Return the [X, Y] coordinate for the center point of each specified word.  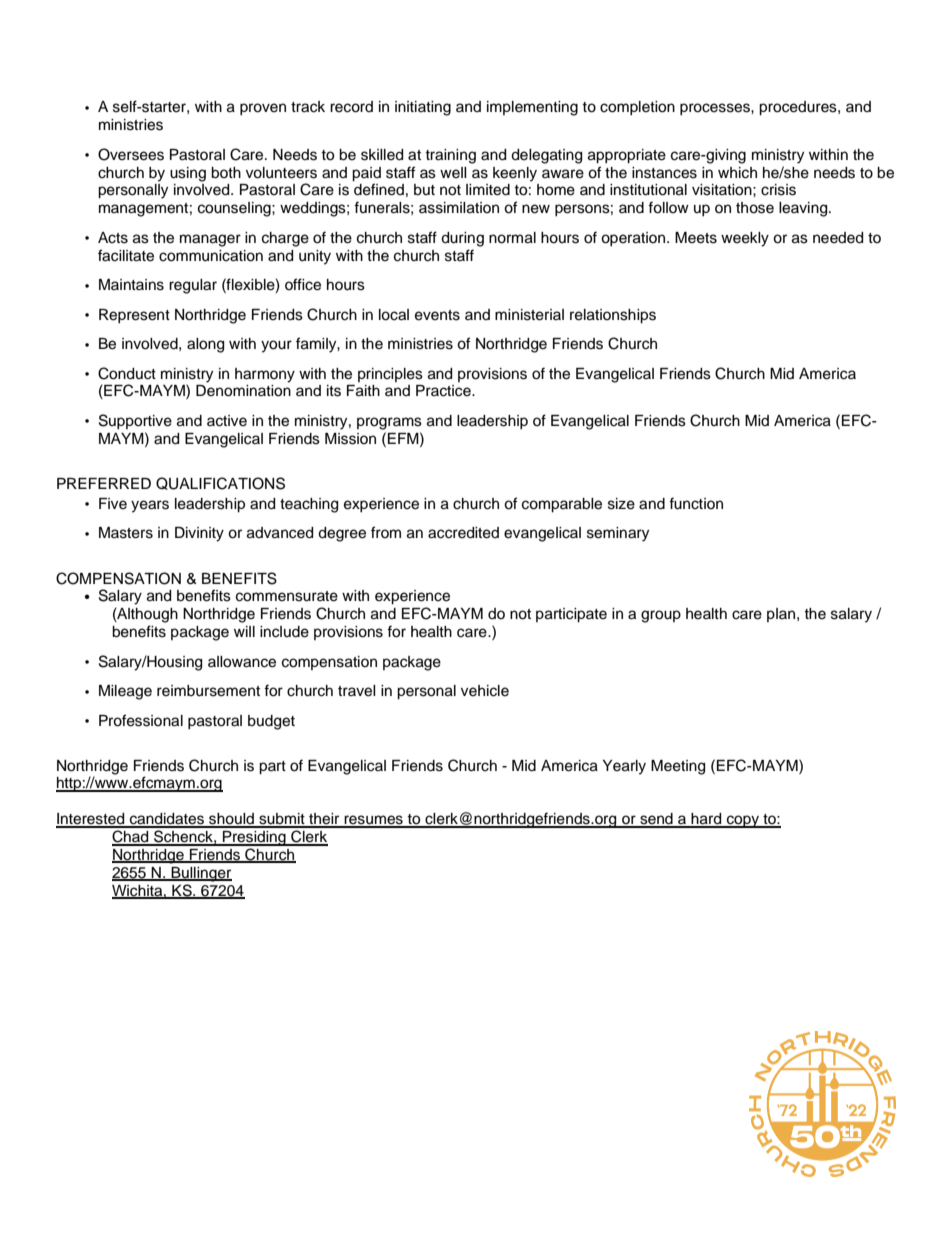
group [661, 616]
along [205, 345]
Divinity [199, 534]
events [437, 315]
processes [716, 109]
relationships [613, 316]
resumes [373, 821]
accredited [463, 533]
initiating [423, 108]
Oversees [131, 154]
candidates [167, 820]
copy [743, 821]
